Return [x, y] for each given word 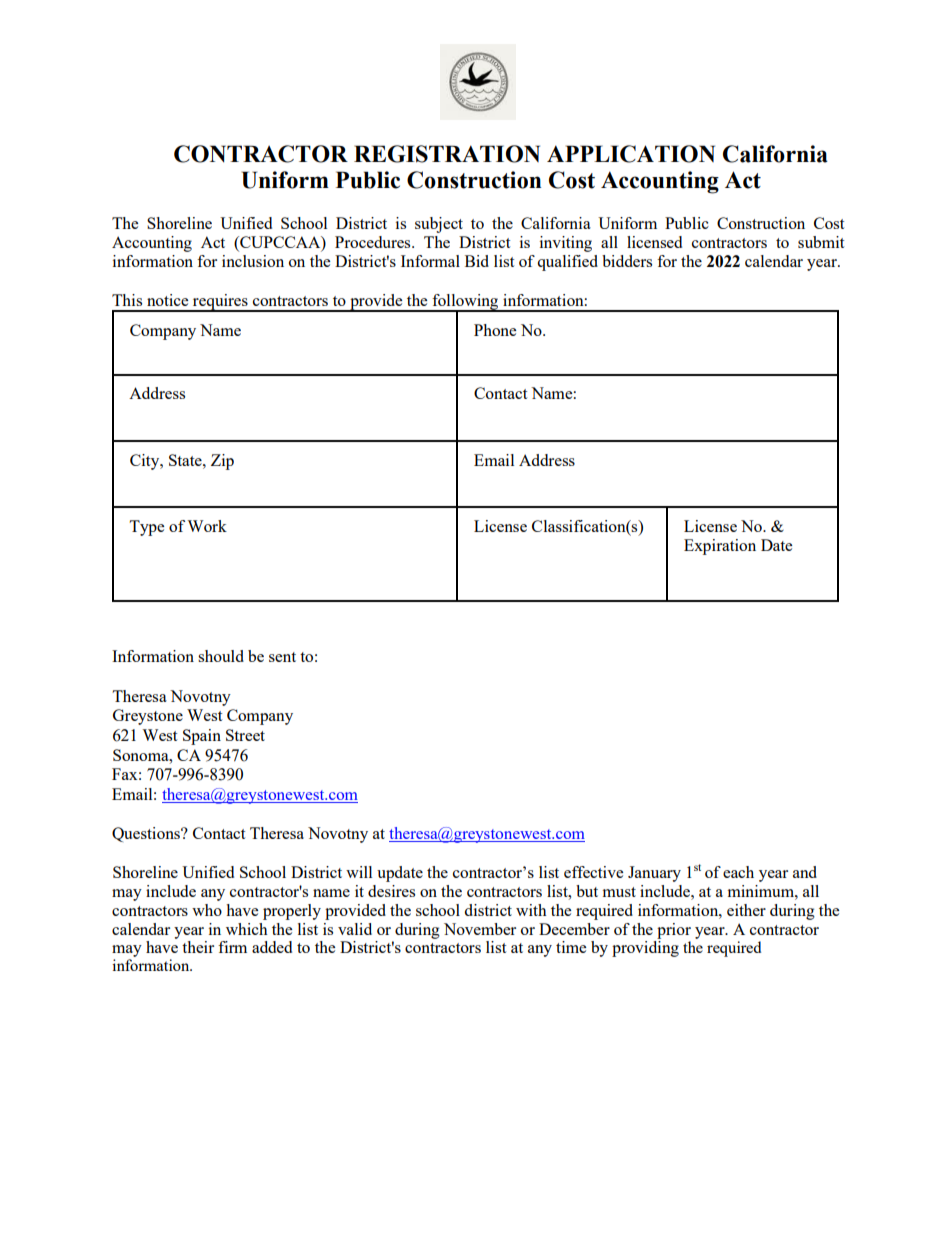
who [207, 910]
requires [220, 303]
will [359, 872]
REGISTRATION [447, 154]
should [221, 656]
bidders [627, 261]
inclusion [253, 261]
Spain [202, 737]
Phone [495, 330]
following [465, 303]
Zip [222, 462]
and [805, 872]
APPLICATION [631, 154]
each [738, 872]
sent [282, 657]
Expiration [720, 547]
